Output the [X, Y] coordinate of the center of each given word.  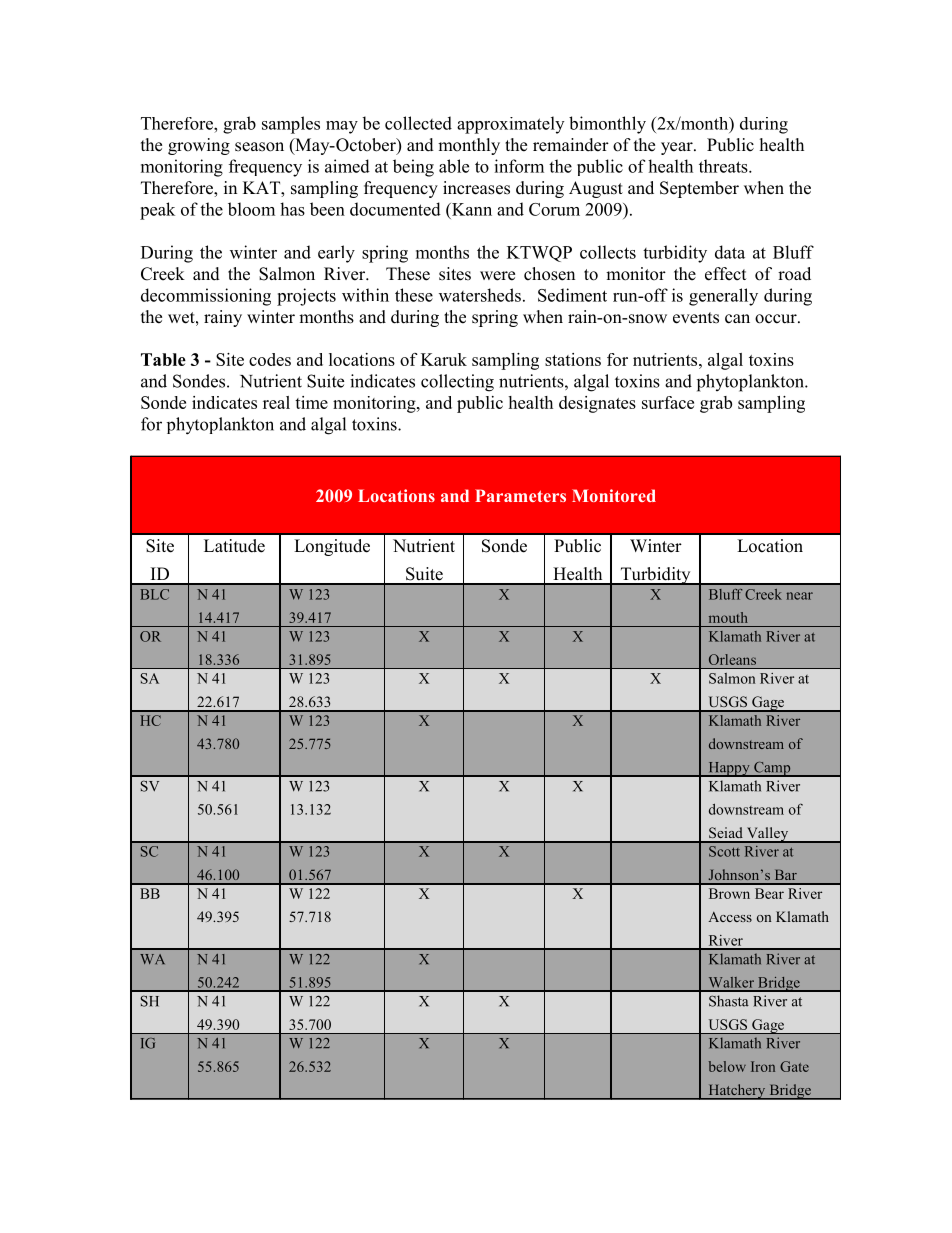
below [727, 1066]
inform [519, 166]
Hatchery [737, 1092]
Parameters [520, 495]
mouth [728, 617]
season [259, 147]
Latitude [234, 546]
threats [724, 166]
